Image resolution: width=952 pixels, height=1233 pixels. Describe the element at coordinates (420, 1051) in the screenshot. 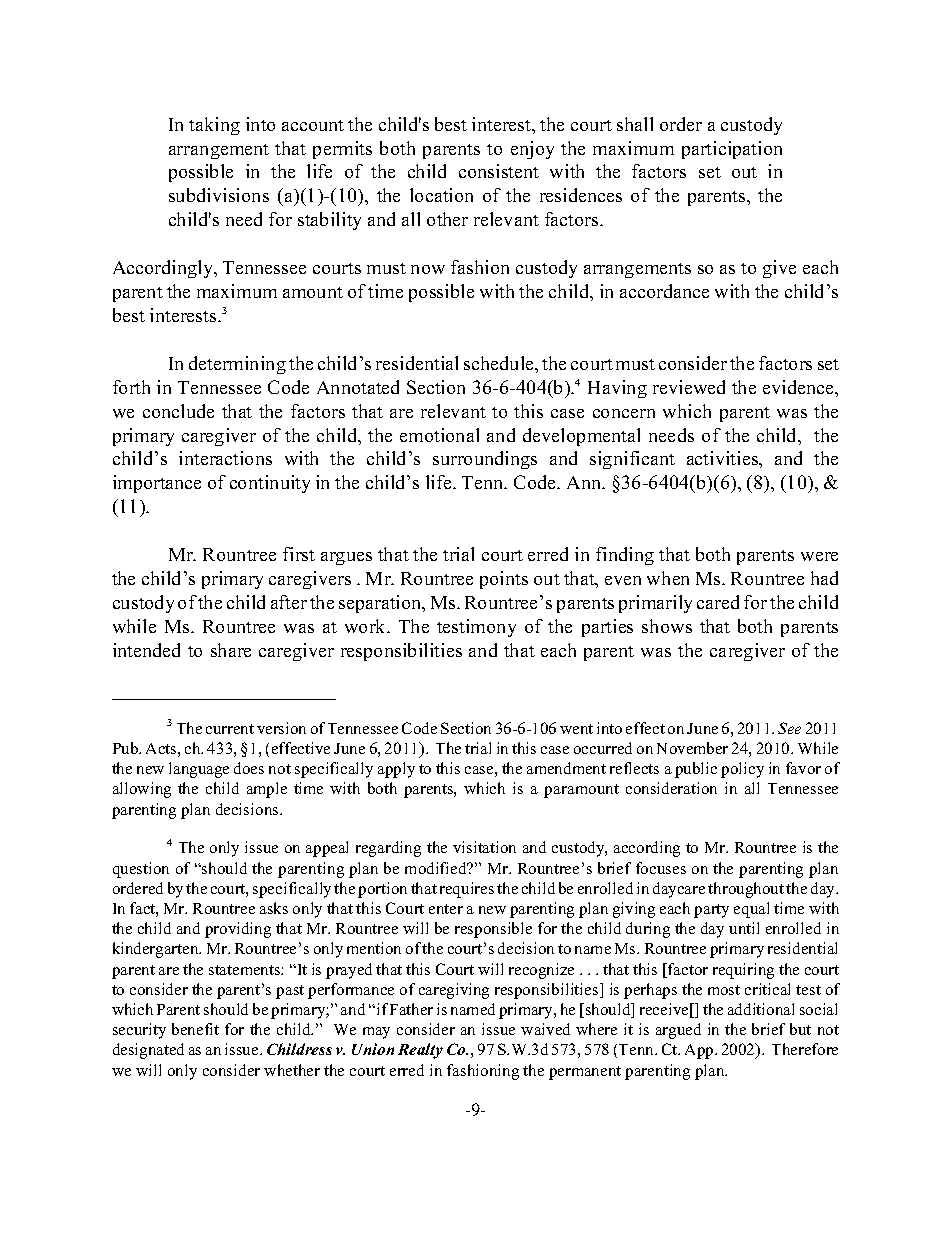

I see `Realty` at that location.
